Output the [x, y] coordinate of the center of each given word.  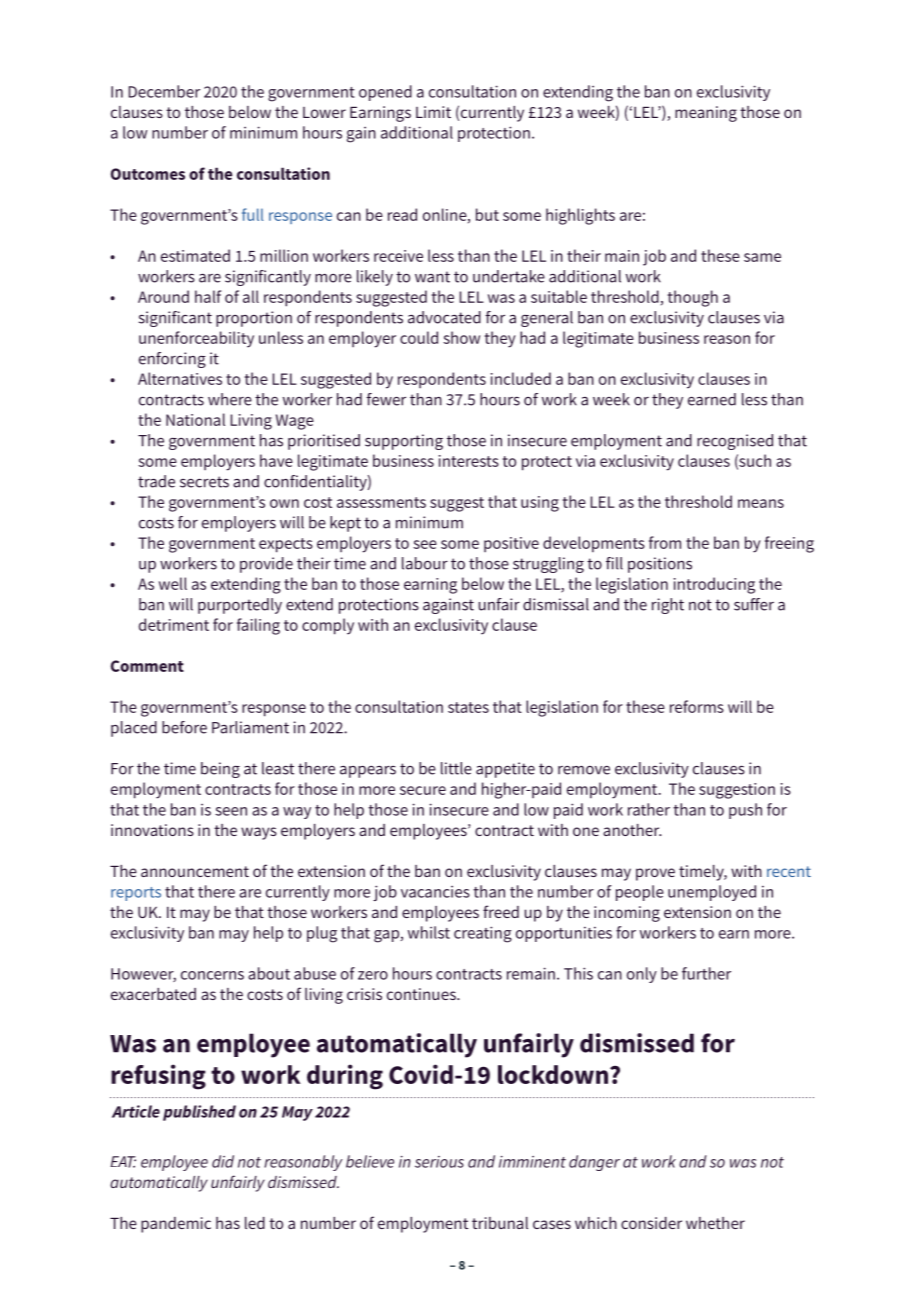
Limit [433, 112]
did [223, 1161]
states [468, 707]
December [164, 91]
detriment [174, 624]
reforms [697, 706]
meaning [706, 114]
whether [715, 1223]
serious [439, 1162]
